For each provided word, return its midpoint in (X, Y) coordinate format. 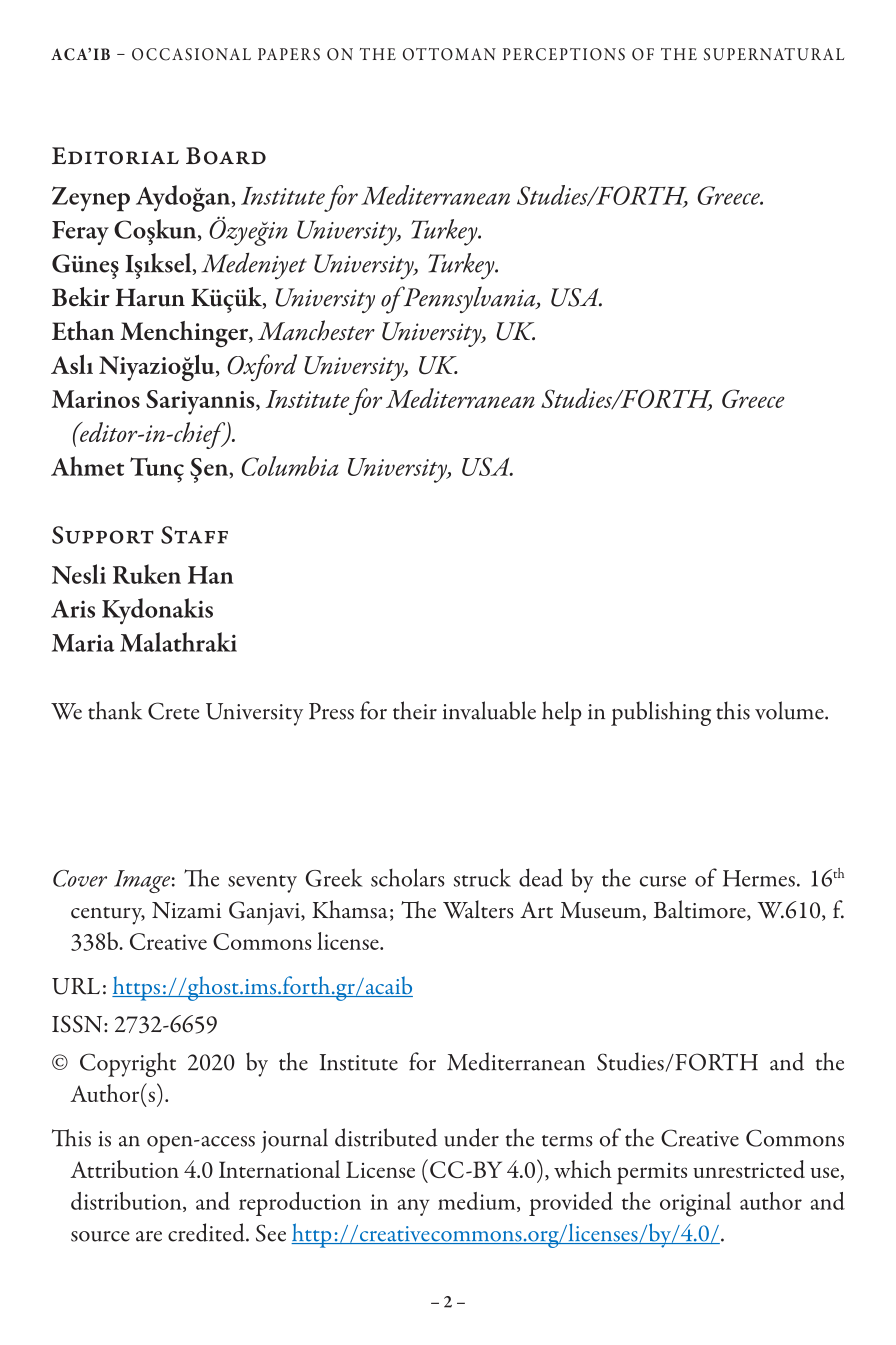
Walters (478, 909)
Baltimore (701, 910)
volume (790, 710)
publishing (661, 713)
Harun (150, 297)
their (415, 710)
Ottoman (449, 54)
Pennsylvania (469, 299)
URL (76, 986)
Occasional (191, 54)
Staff (194, 535)
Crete (173, 711)
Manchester (316, 330)
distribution (127, 1202)
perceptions (564, 54)
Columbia (290, 466)
